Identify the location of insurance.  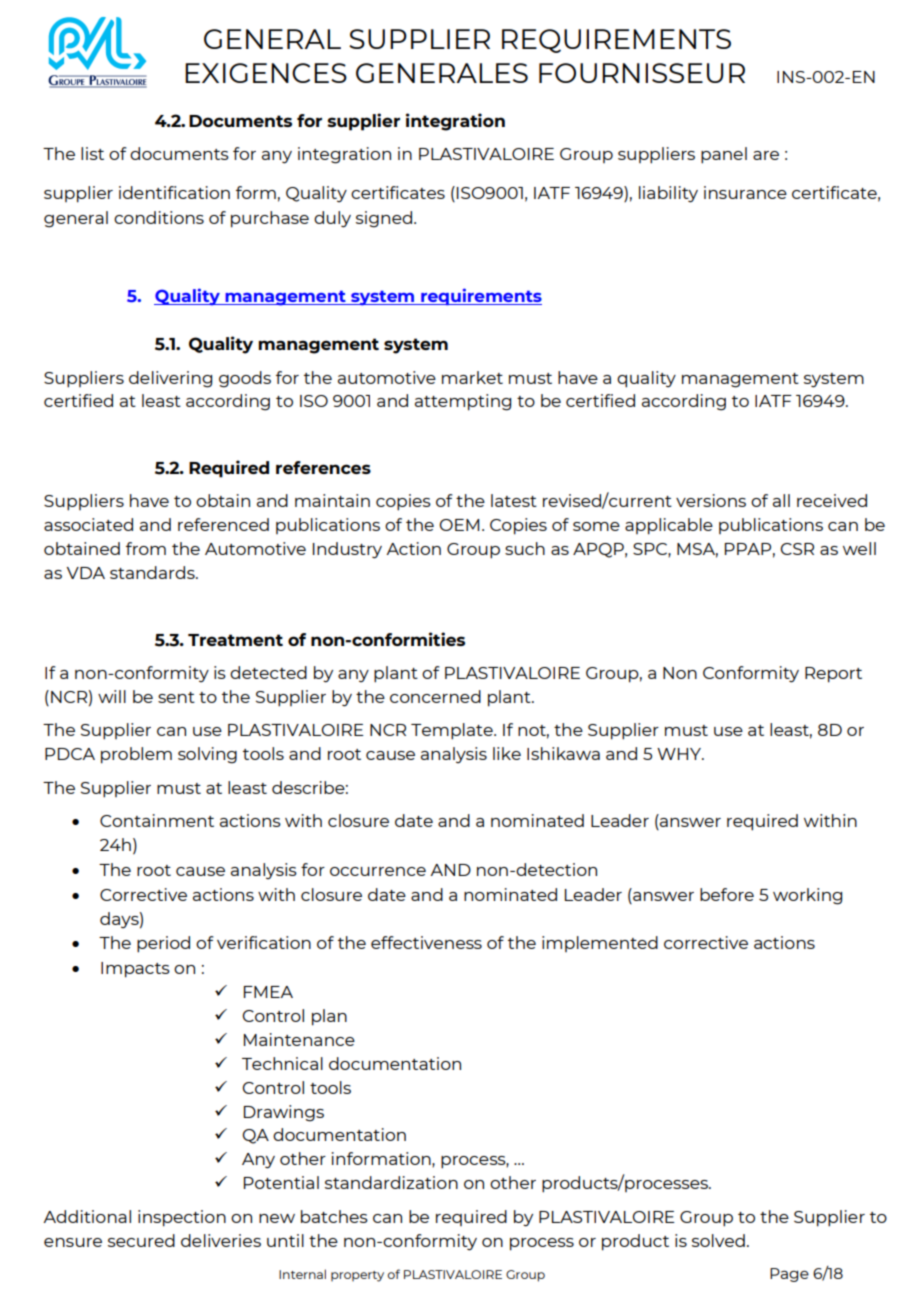
(745, 192).
